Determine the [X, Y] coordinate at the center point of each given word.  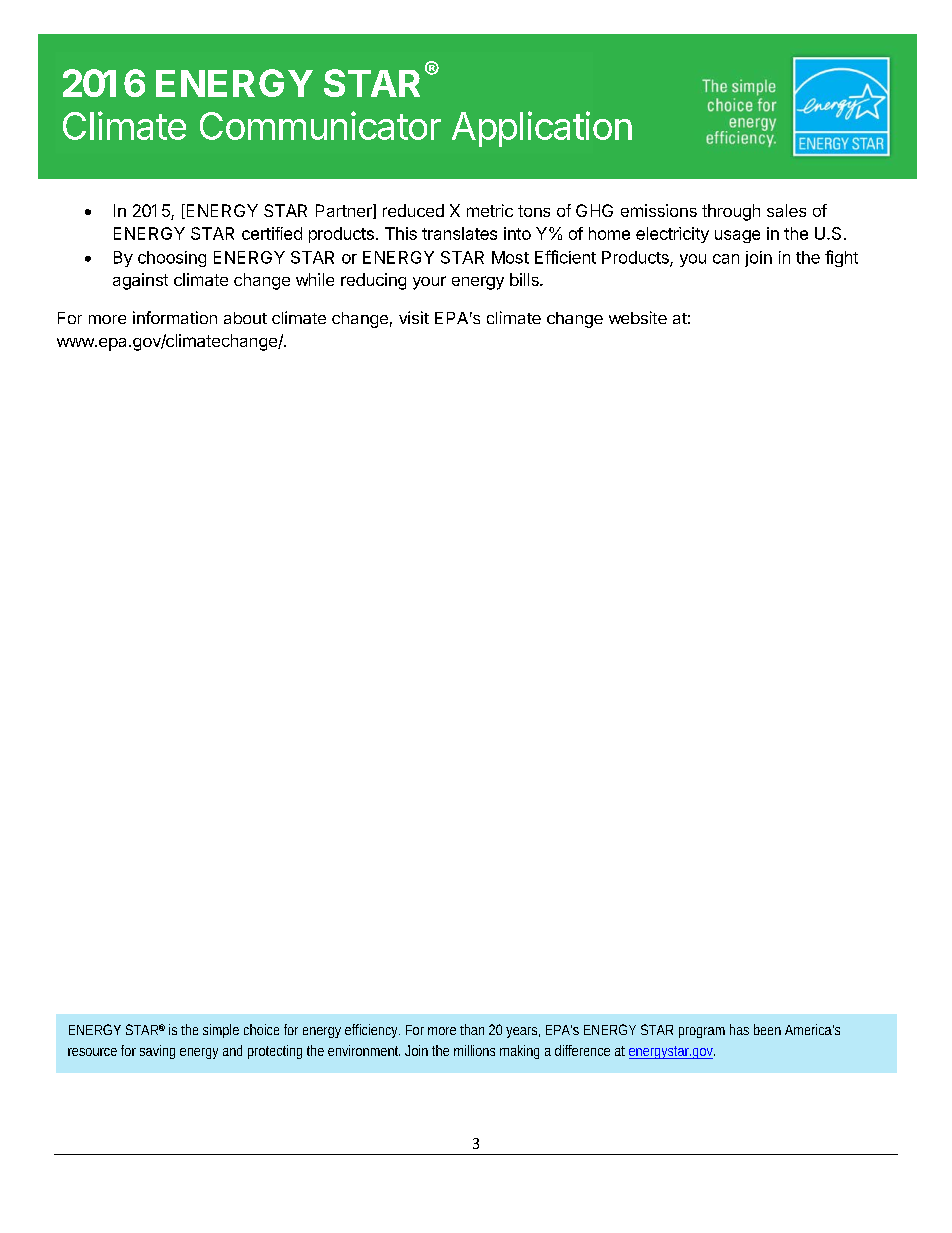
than [472, 1029]
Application [542, 129]
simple [221, 1031]
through [731, 212]
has [739, 1029]
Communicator [320, 125]
